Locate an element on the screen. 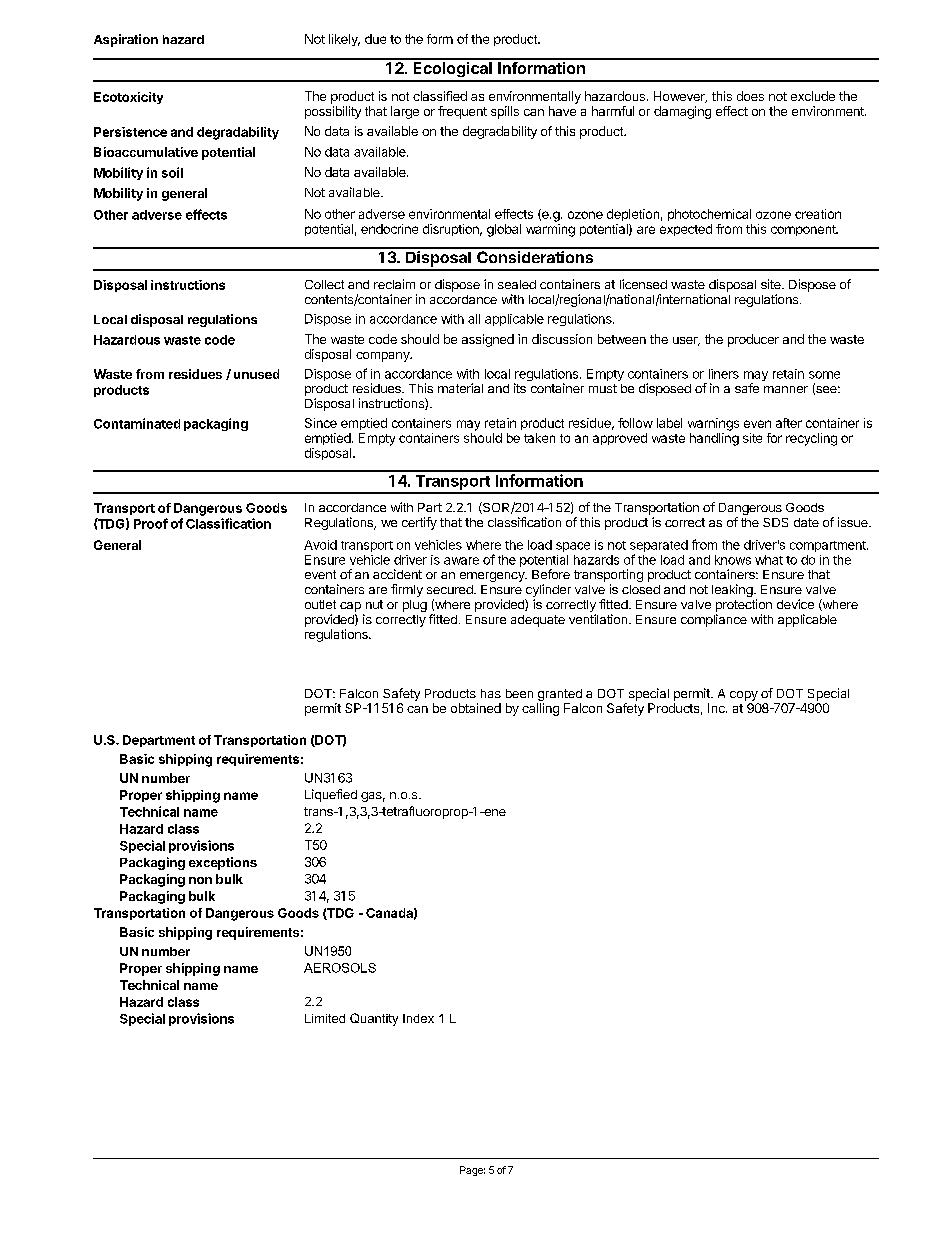 This screenshot has width=952, height=1233. Limited is located at coordinates (325, 1018).
